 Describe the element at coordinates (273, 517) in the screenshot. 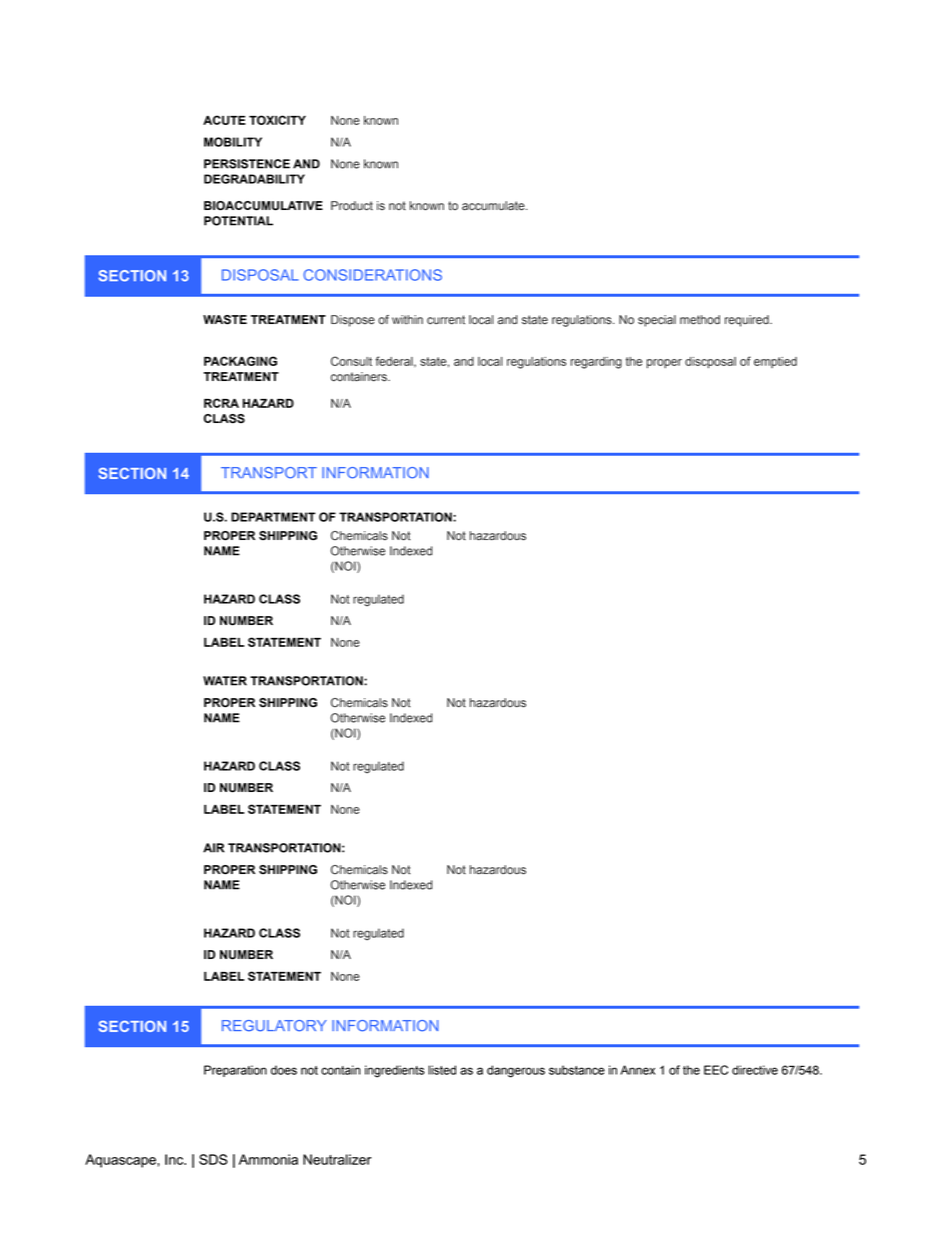

I see `DEPARTMENT` at that location.
